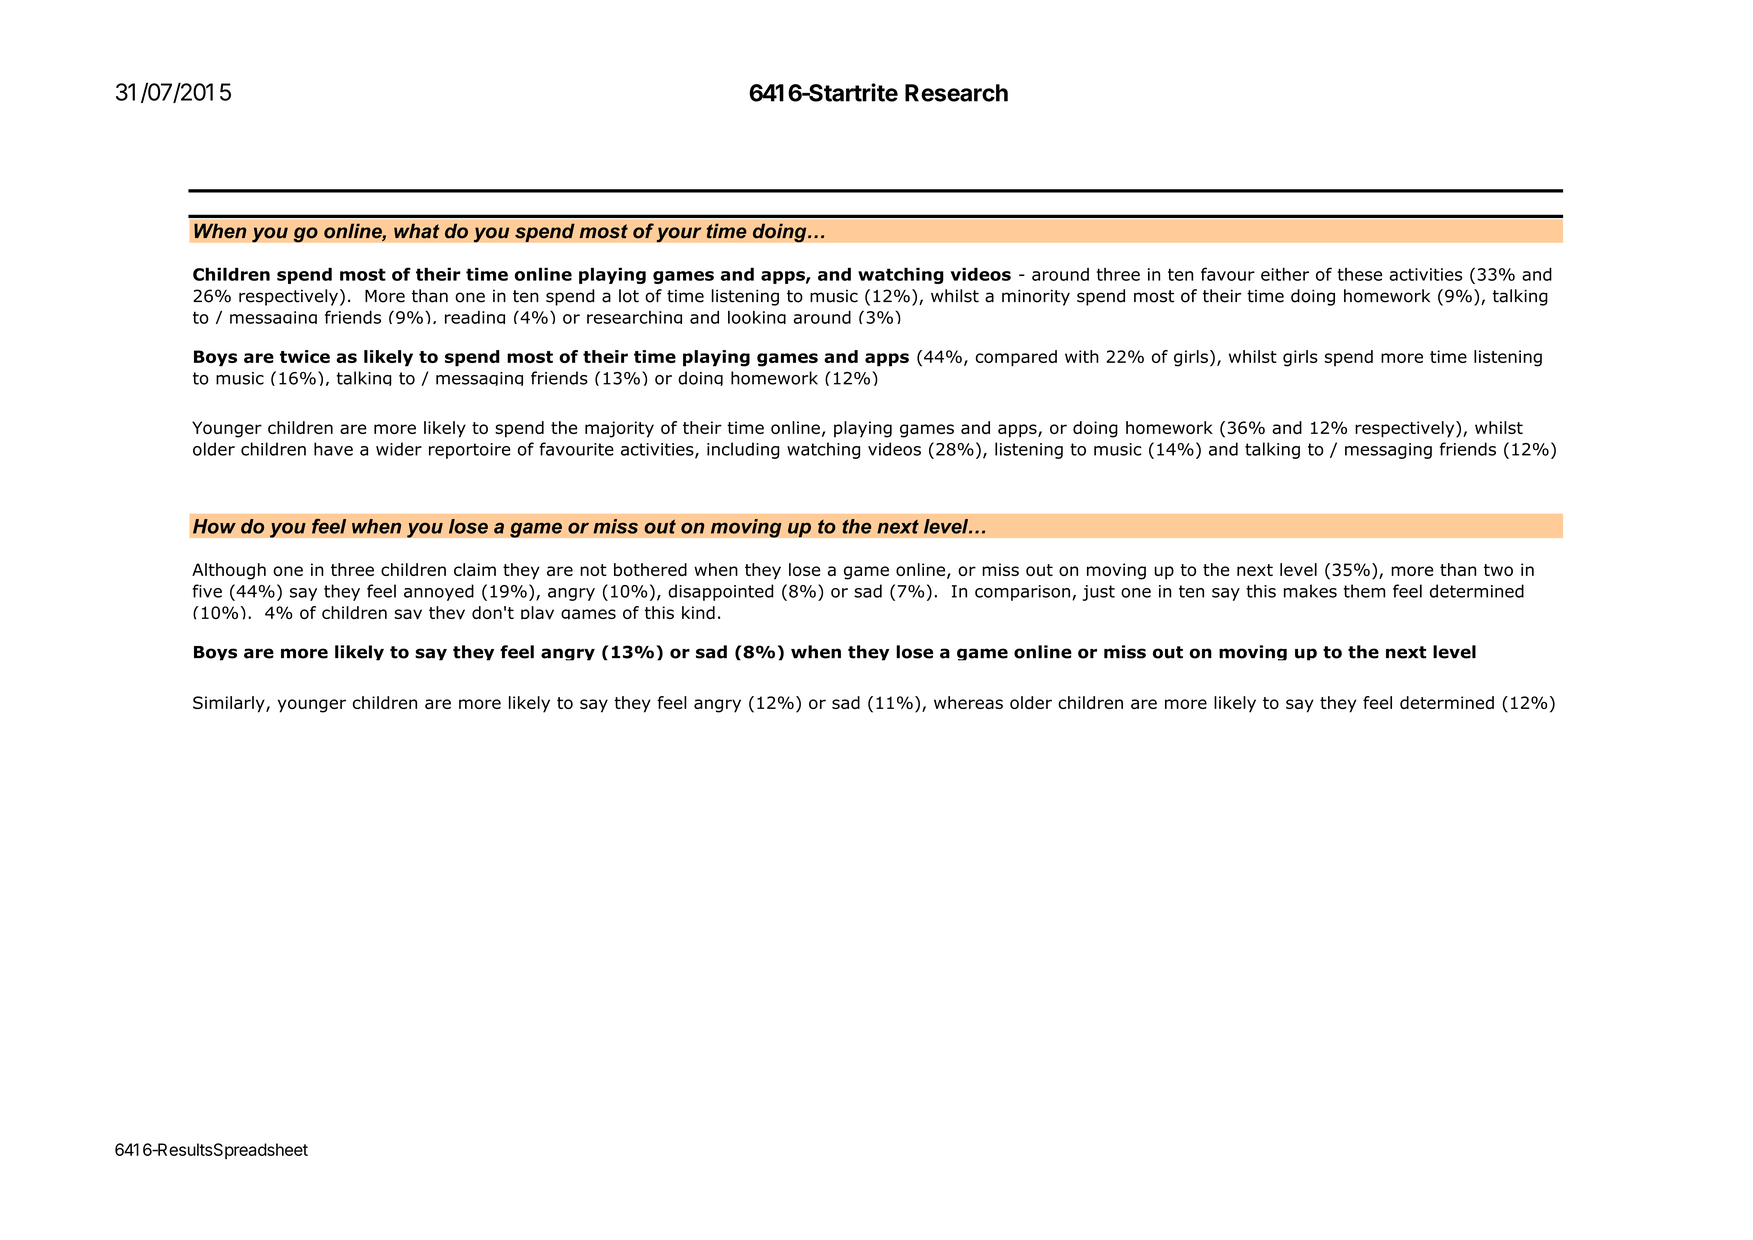 The height and width of the screenshot is (1240, 1753). Describe the element at coordinates (1310, 591) in the screenshot. I see `makes` at that location.
